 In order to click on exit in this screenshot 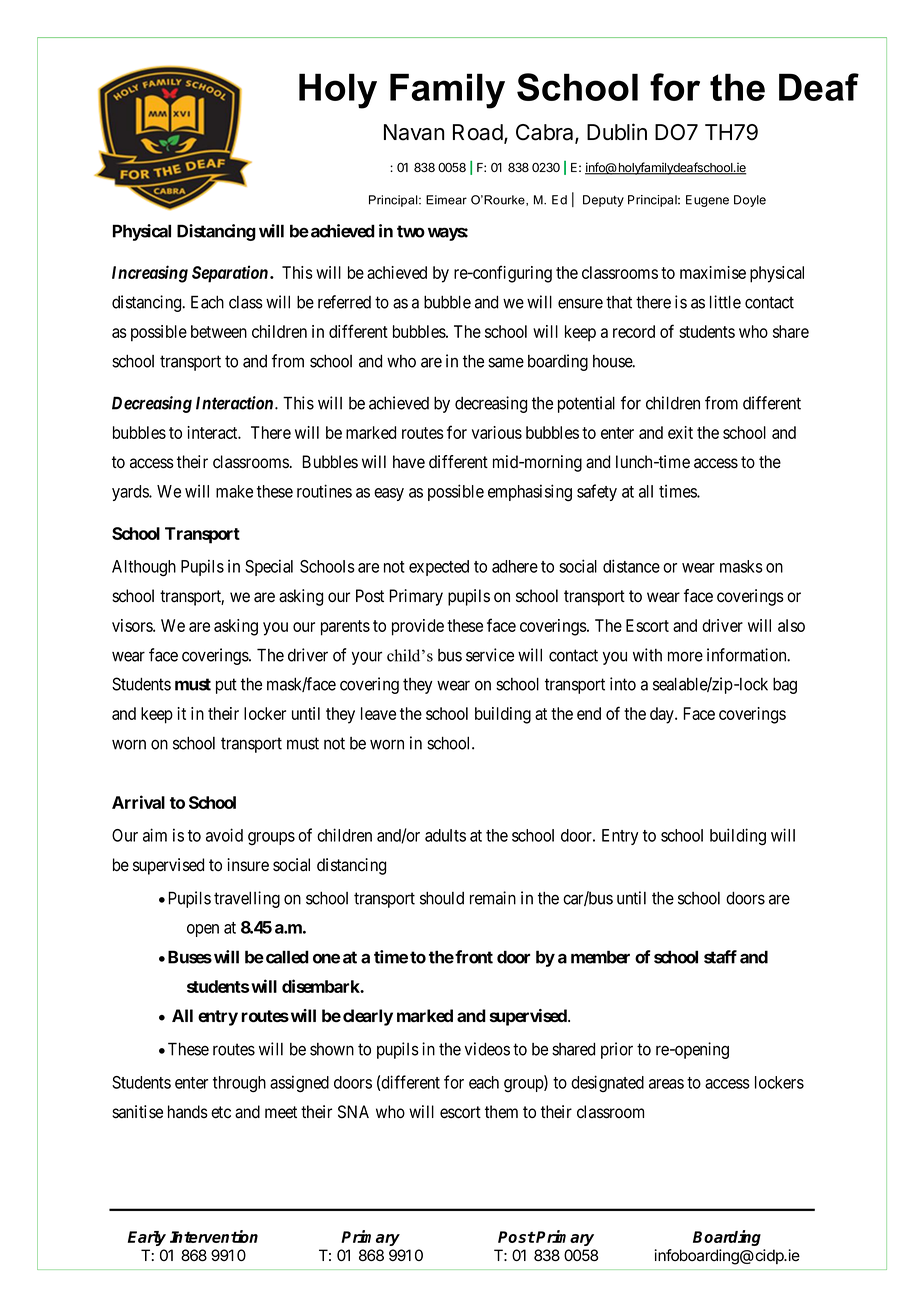, I will do `click(680, 432)`.
